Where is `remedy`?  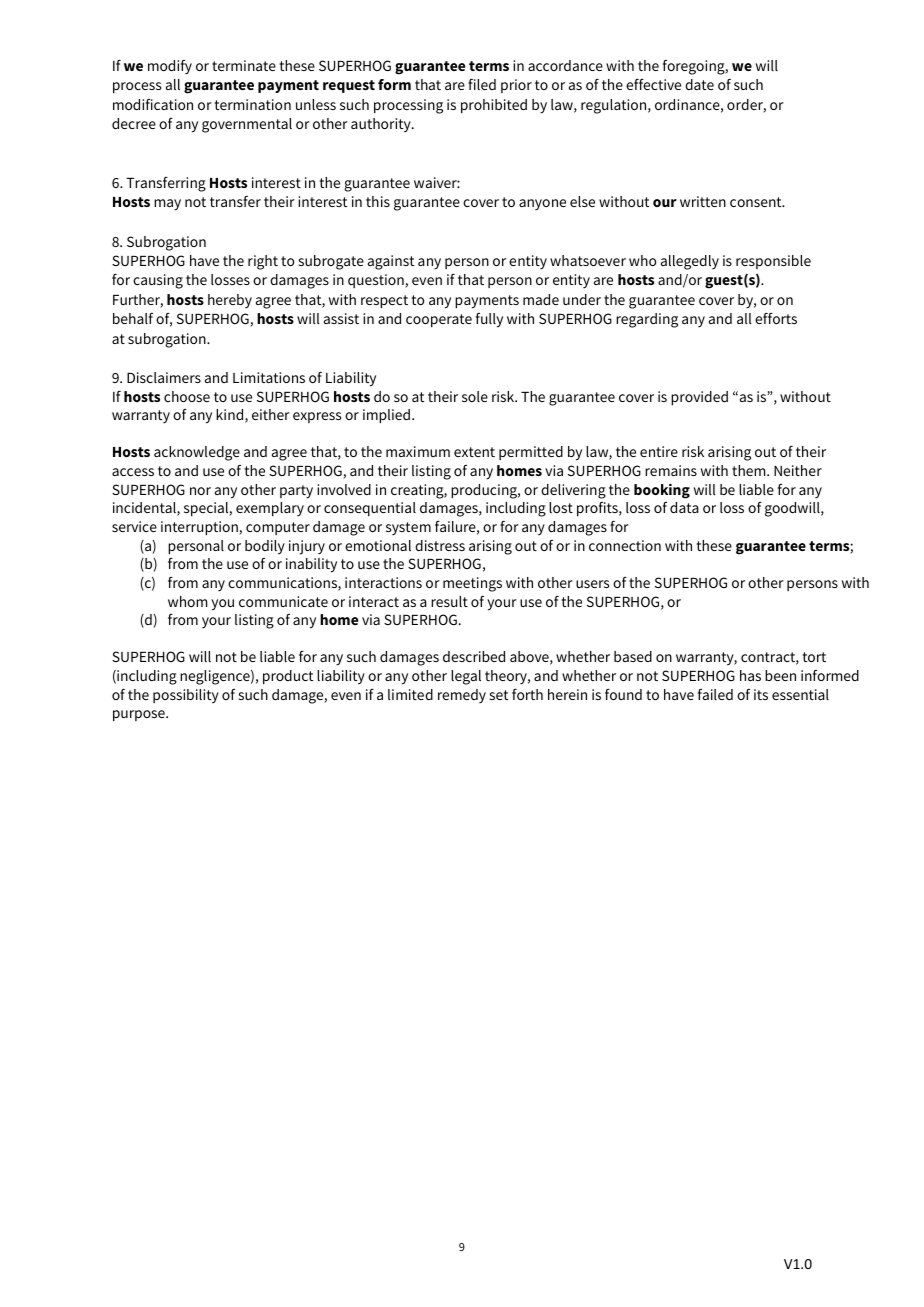
remedy is located at coordinates (462, 696).
